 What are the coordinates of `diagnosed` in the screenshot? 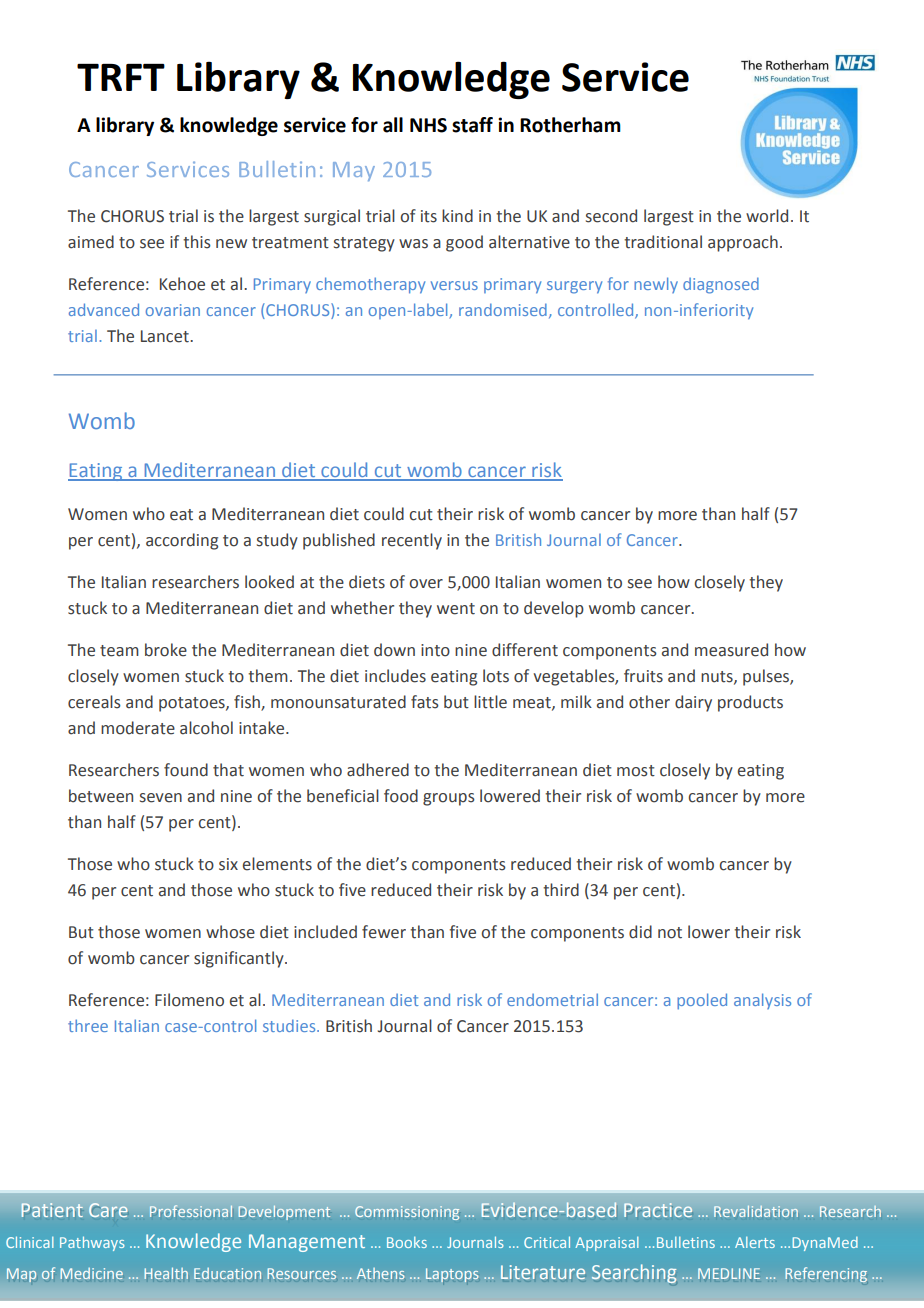 It's located at (721, 285).
